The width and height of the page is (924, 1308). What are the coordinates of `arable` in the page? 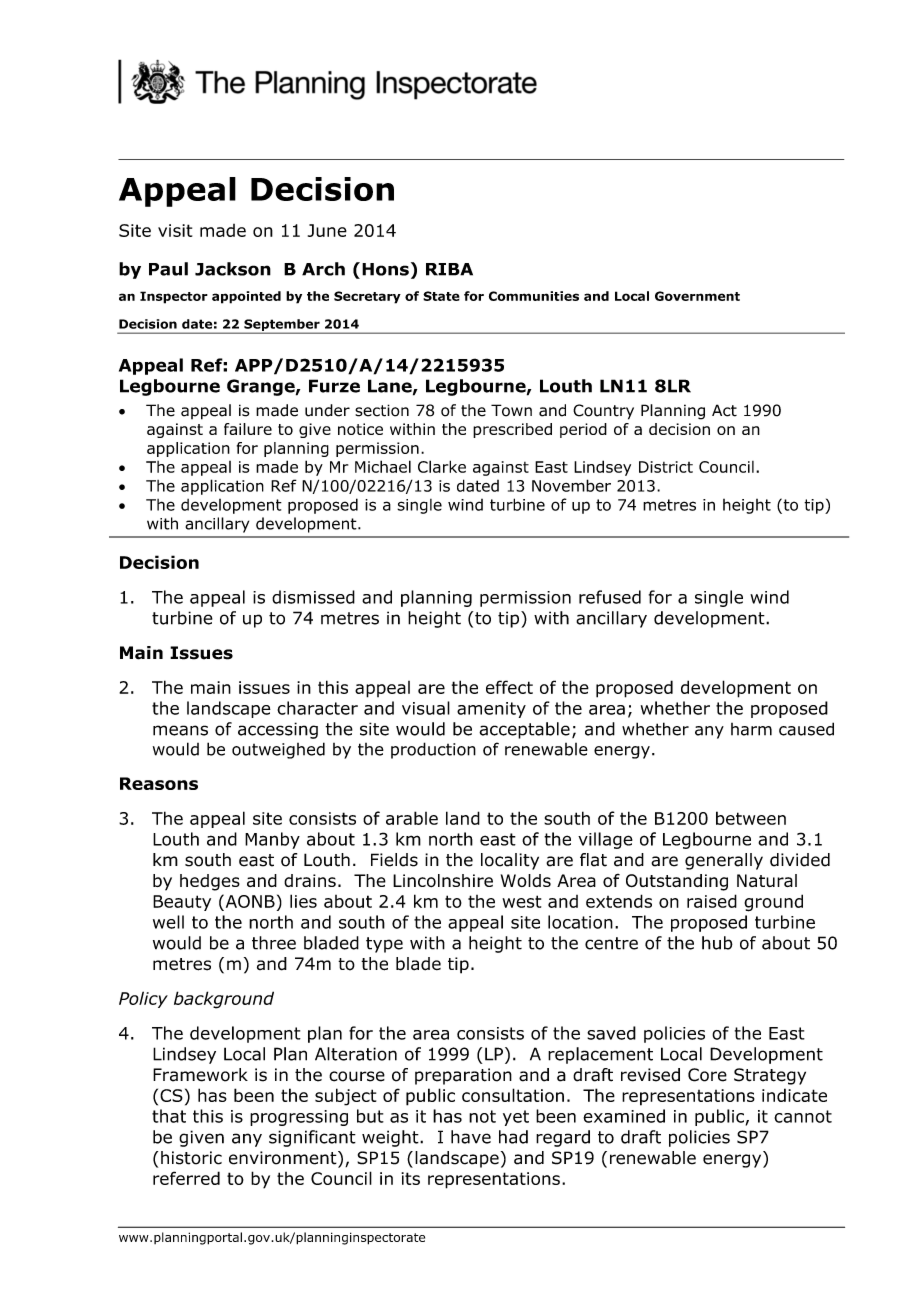 It's located at (412, 818).
